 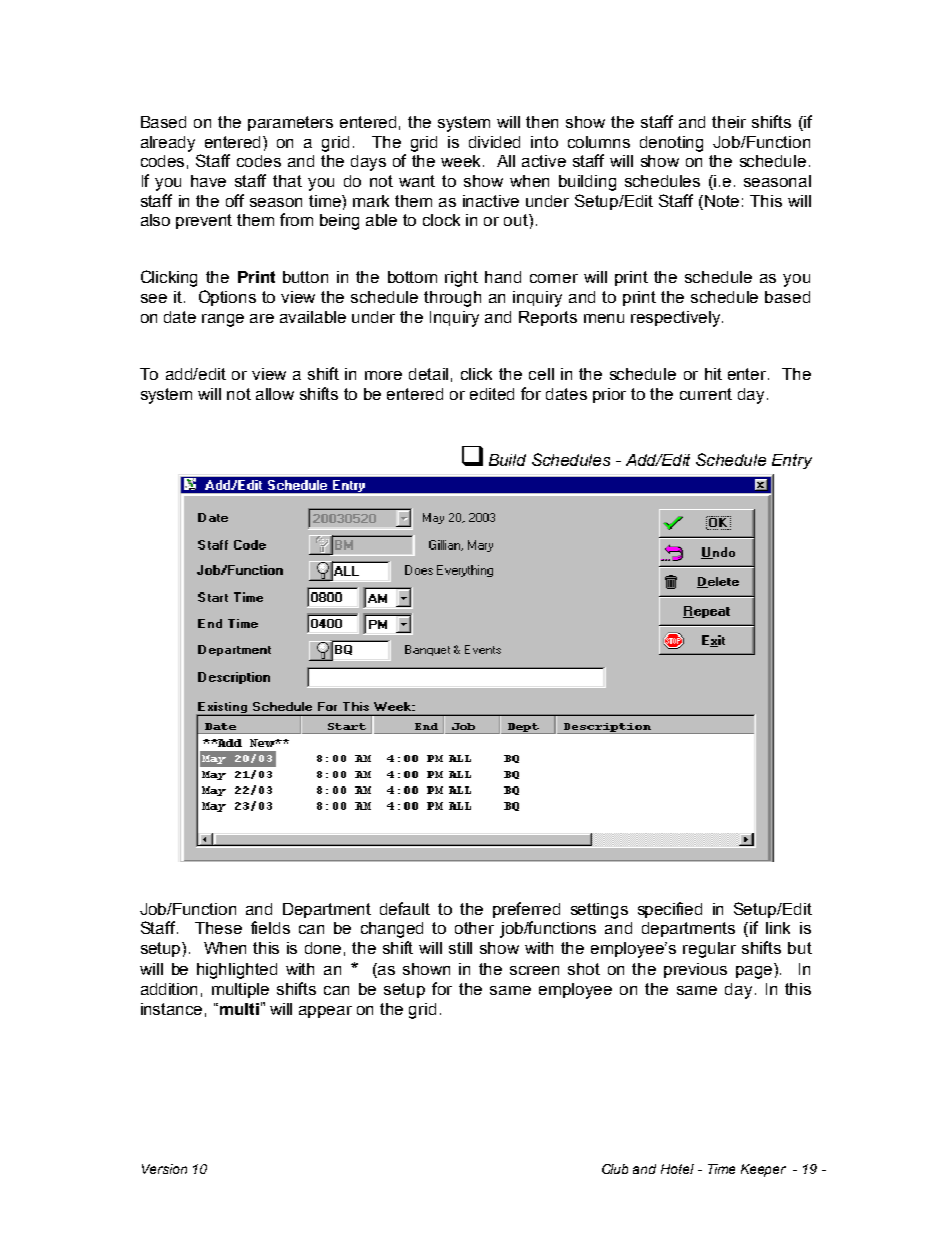 I want to click on Entry, so click(x=792, y=461).
